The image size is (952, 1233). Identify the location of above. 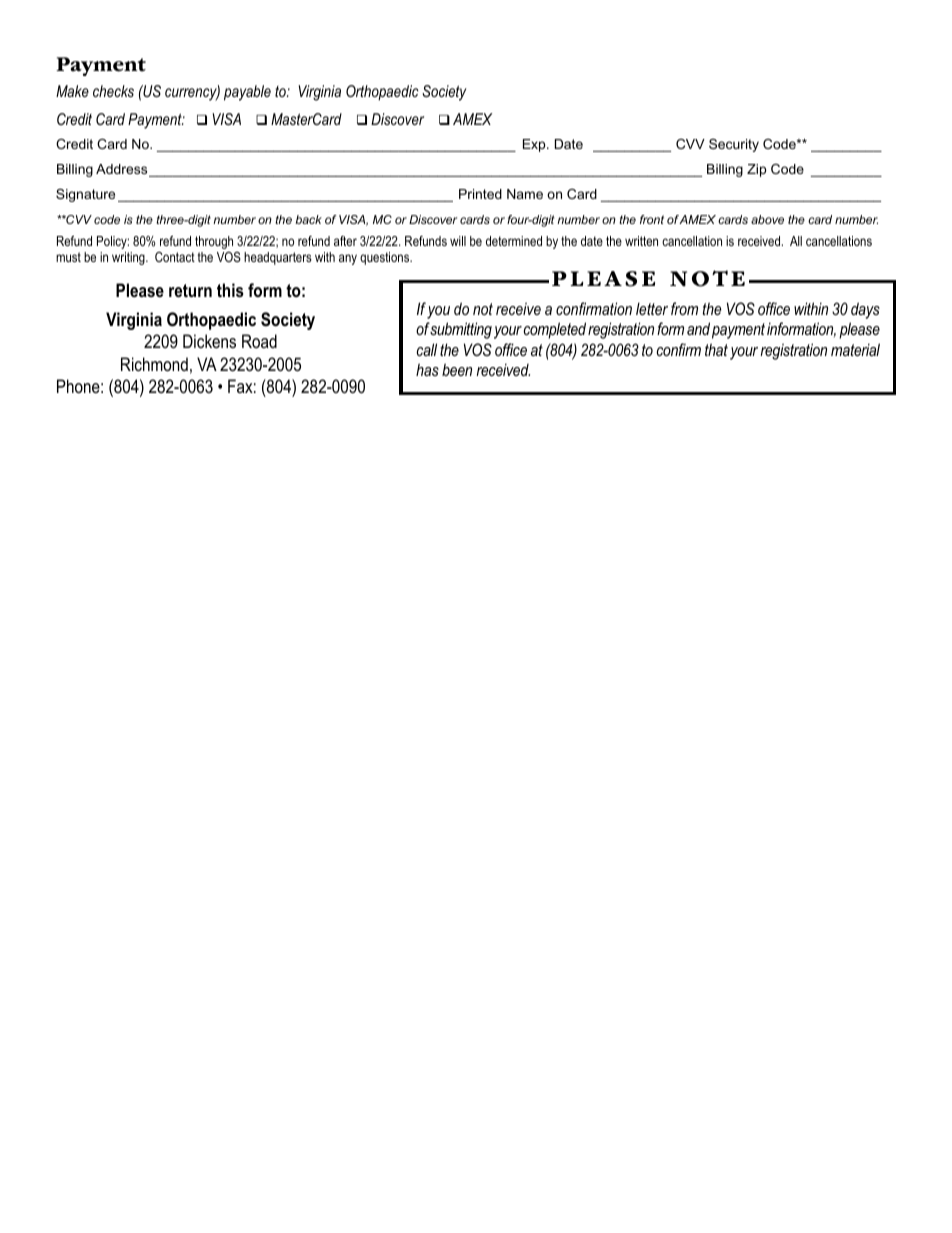
(767, 219).
